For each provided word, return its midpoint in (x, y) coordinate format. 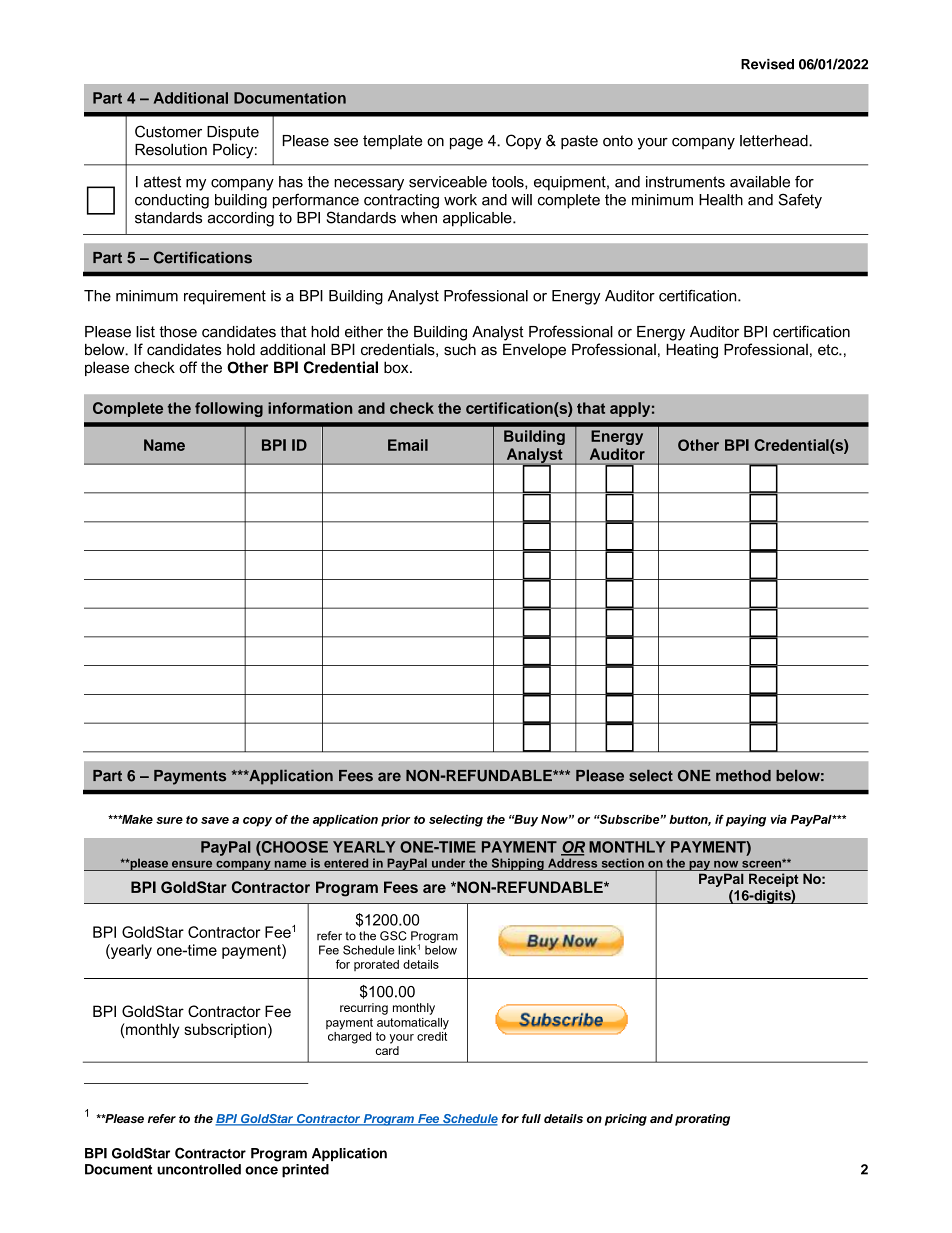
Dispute (233, 133)
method (743, 776)
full (531, 1118)
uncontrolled (199, 1169)
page (466, 144)
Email (408, 445)
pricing (626, 1120)
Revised (767, 64)
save (215, 820)
